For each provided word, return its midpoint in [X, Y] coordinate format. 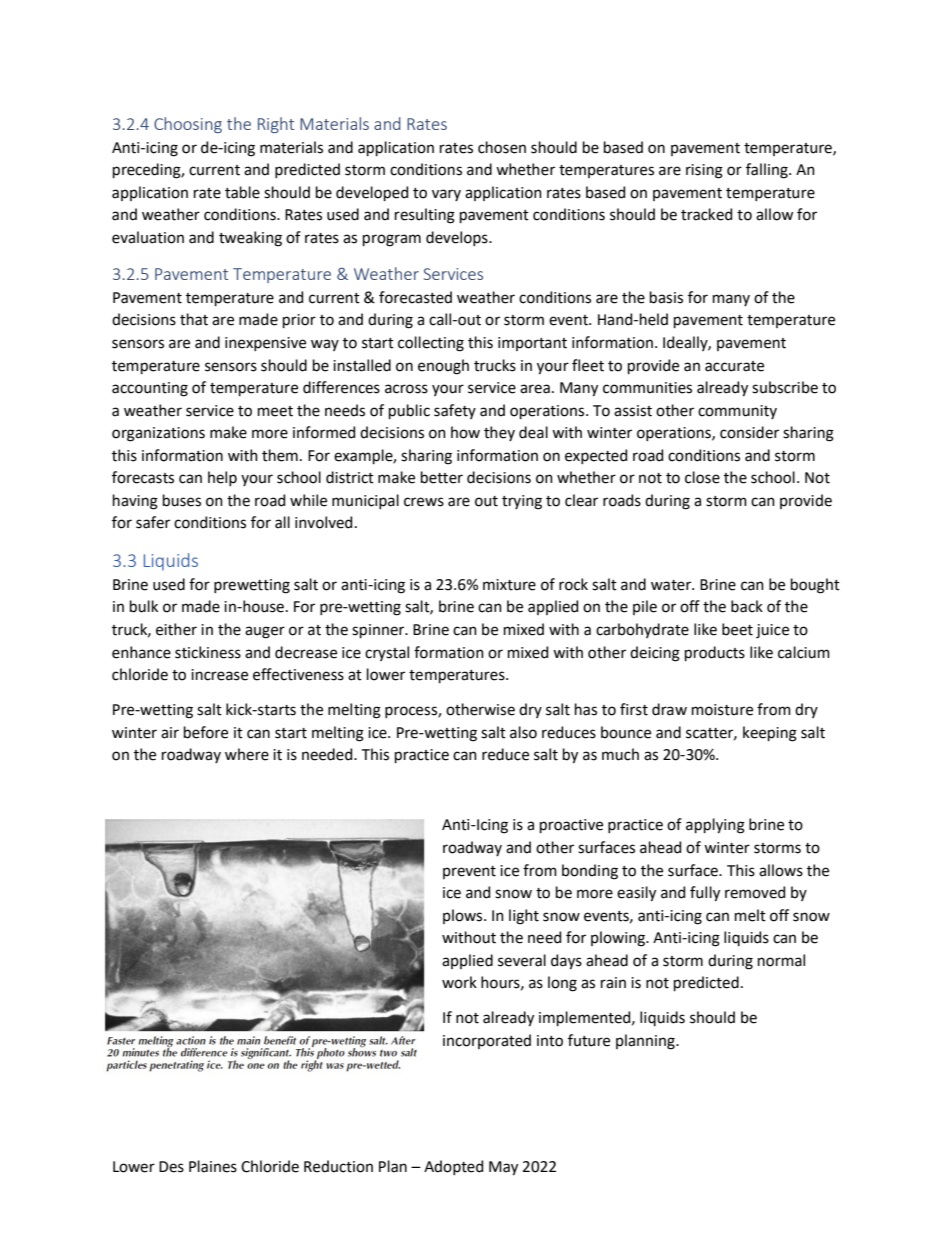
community [737, 412]
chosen [502, 147]
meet [275, 411]
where [247, 754]
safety [455, 411]
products [715, 653]
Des [171, 1167]
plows [464, 916]
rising [704, 171]
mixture [509, 585]
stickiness [208, 652]
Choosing [188, 125]
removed [755, 892]
